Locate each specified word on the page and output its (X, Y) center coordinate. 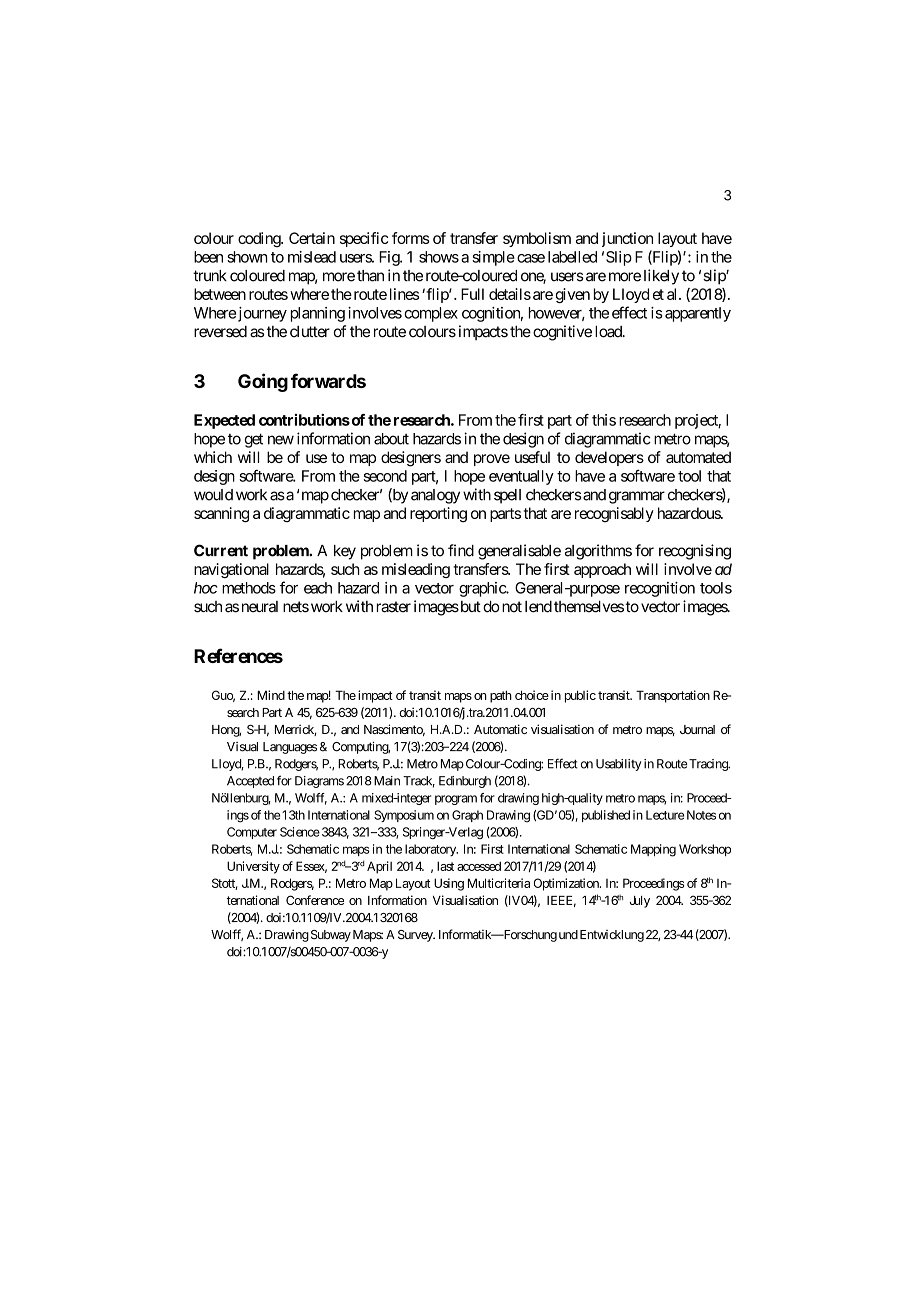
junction (627, 239)
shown (247, 257)
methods (249, 588)
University (253, 867)
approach (602, 570)
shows (439, 257)
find (461, 550)
